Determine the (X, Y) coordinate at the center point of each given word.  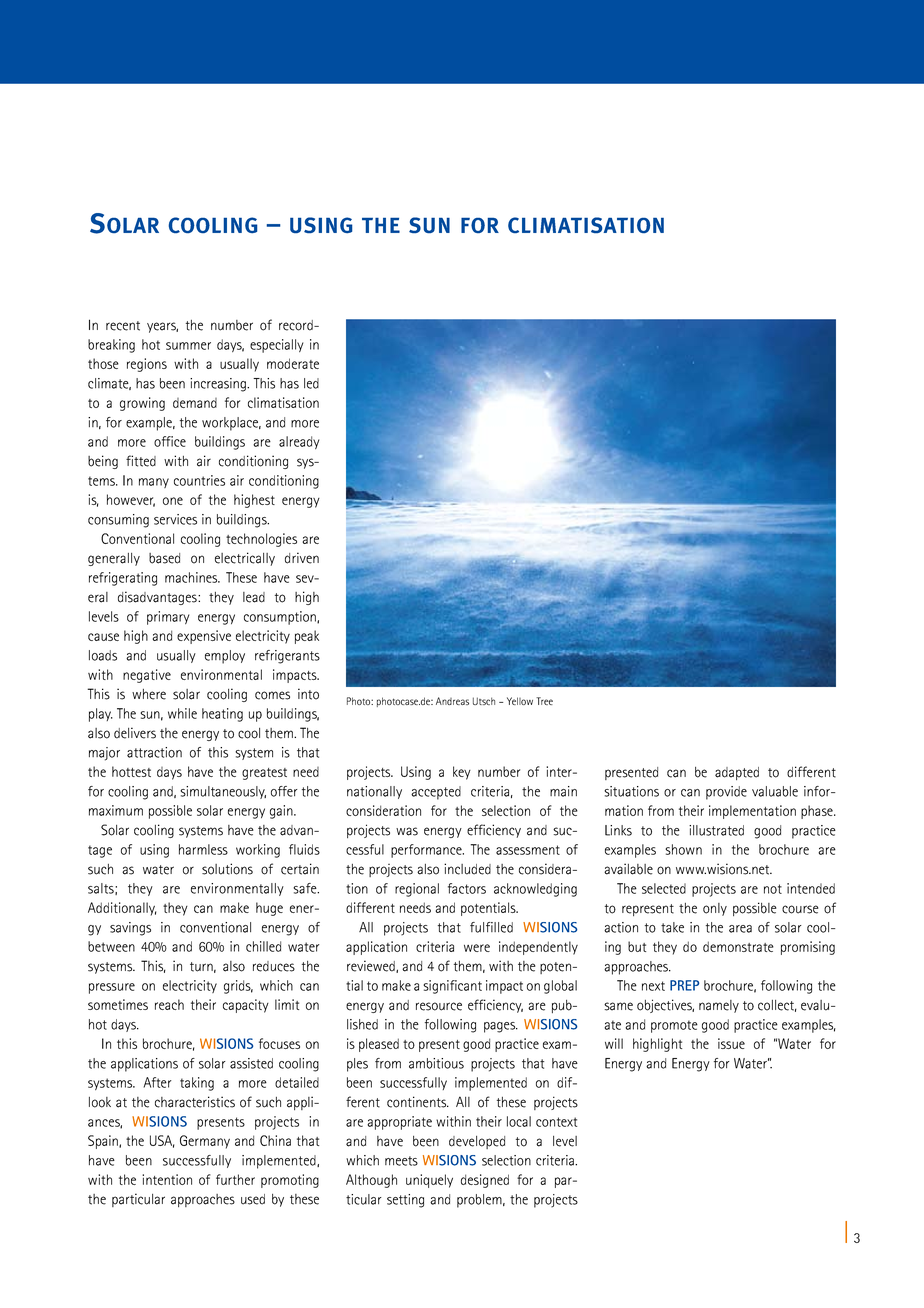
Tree (544, 701)
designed (485, 1181)
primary (168, 618)
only (715, 909)
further (235, 1179)
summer (188, 346)
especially (276, 346)
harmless (203, 849)
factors (467, 888)
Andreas (452, 701)
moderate (293, 363)
